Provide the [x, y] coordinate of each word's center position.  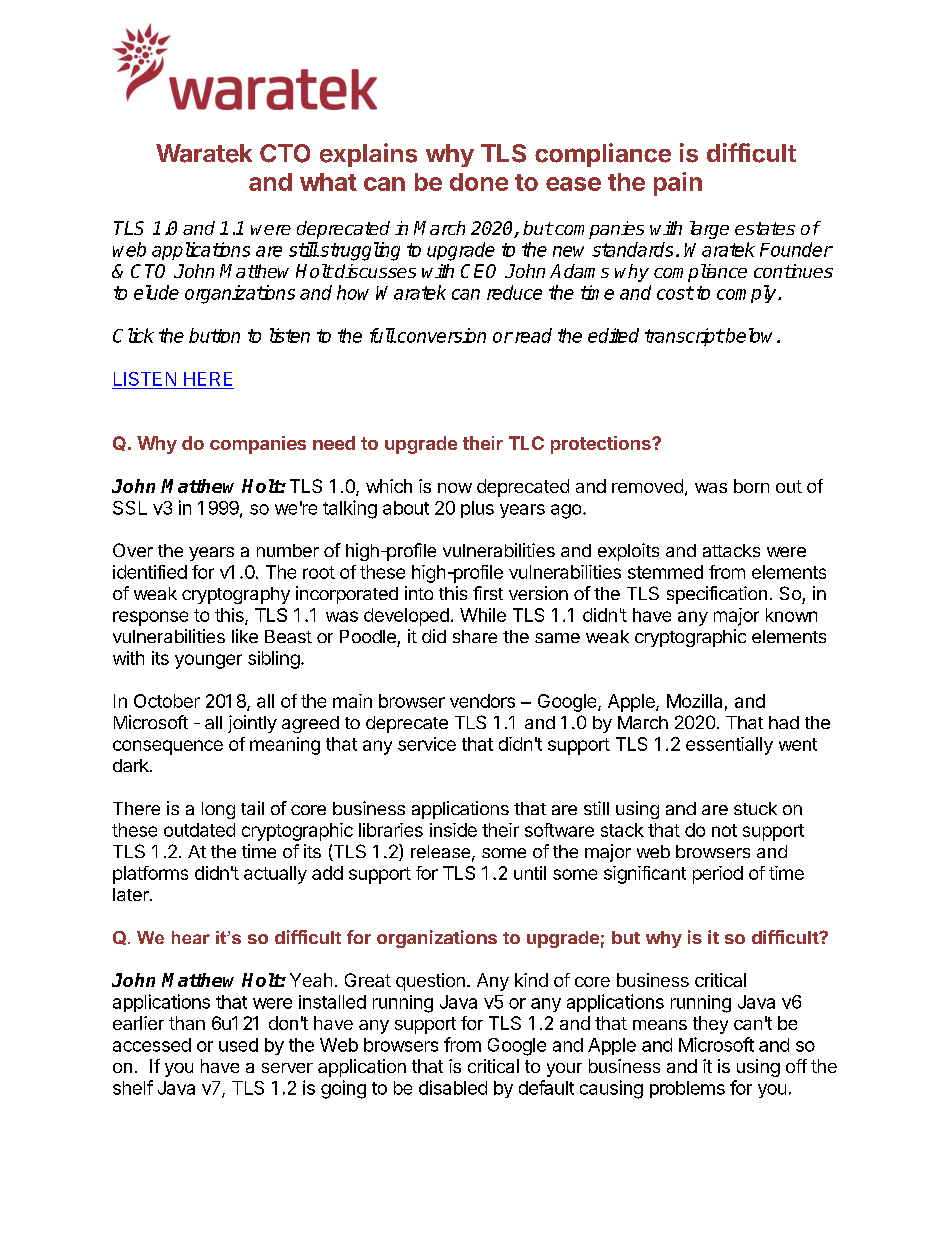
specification [717, 595]
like [245, 636]
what [328, 182]
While [483, 615]
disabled [453, 1087]
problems [687, 1089]
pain [678, 184]
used [238, 1045]
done [479, 182]
